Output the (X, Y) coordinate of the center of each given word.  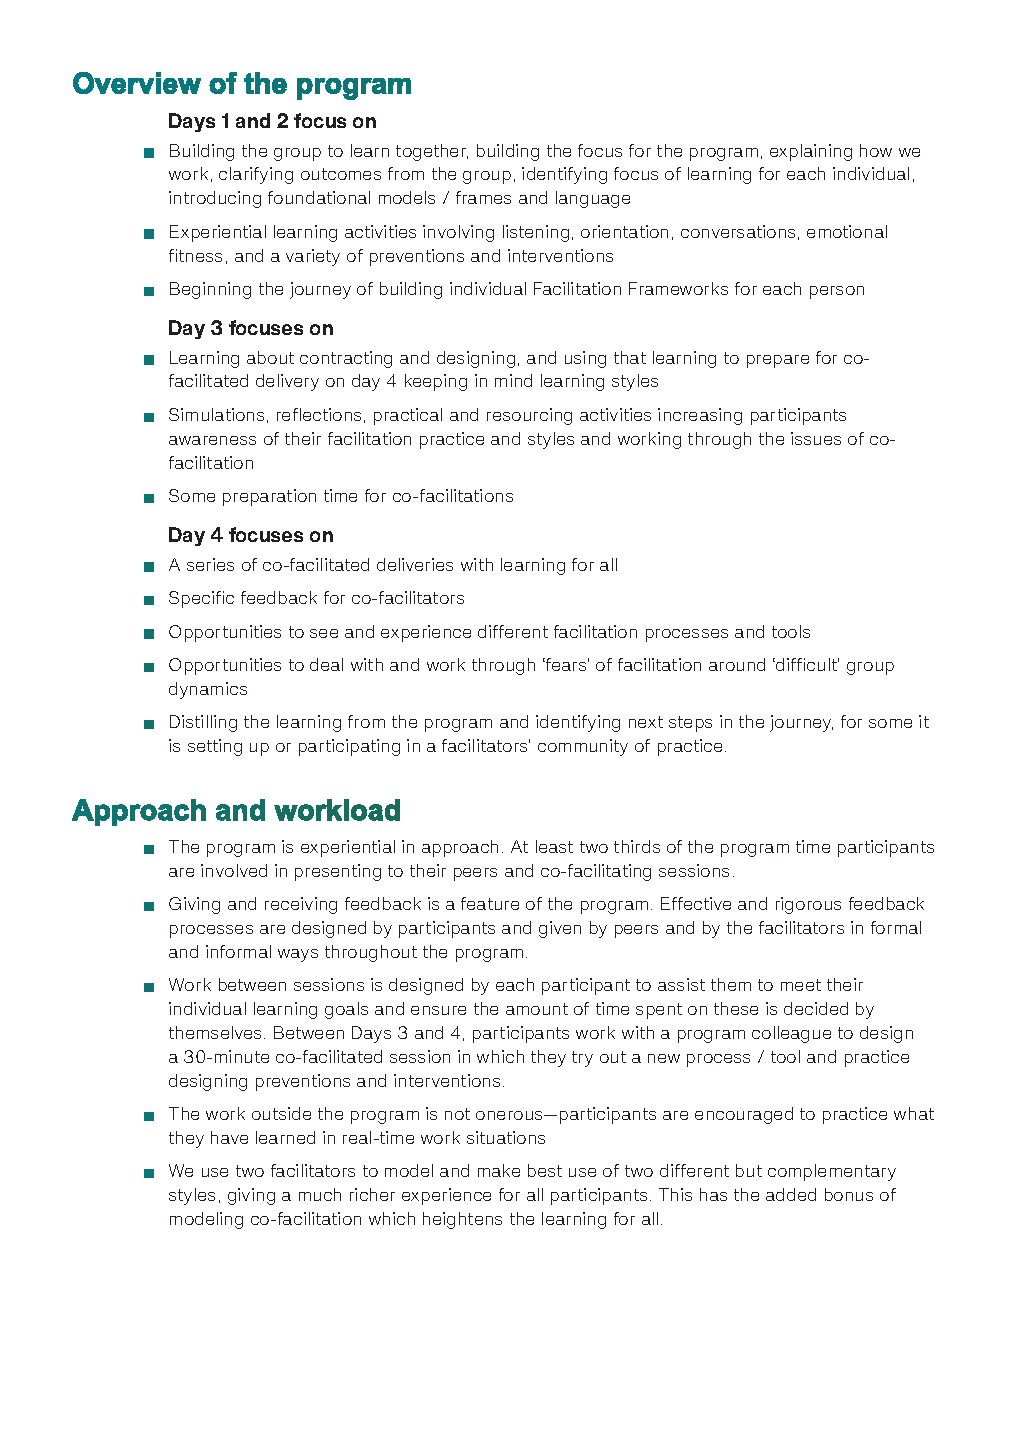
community (583, 747)
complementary (832, 1172)
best (545, 1170)
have (229, 1137)
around (737, 664)
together (432, 152)
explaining (811, 152)
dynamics (208, 690)
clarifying (256, 175)
